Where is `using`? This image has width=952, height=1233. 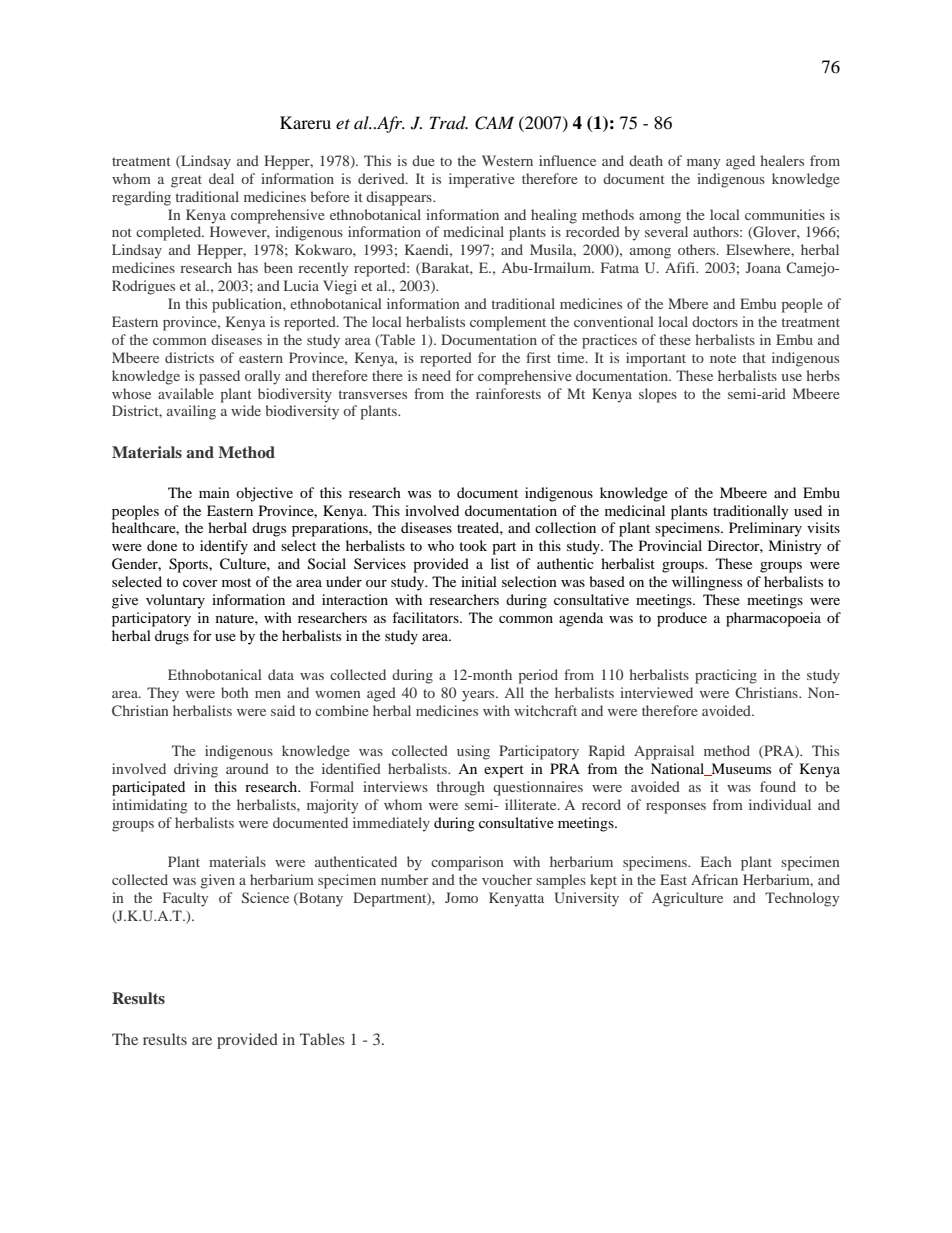 using is located at coordinates (473, 752).
